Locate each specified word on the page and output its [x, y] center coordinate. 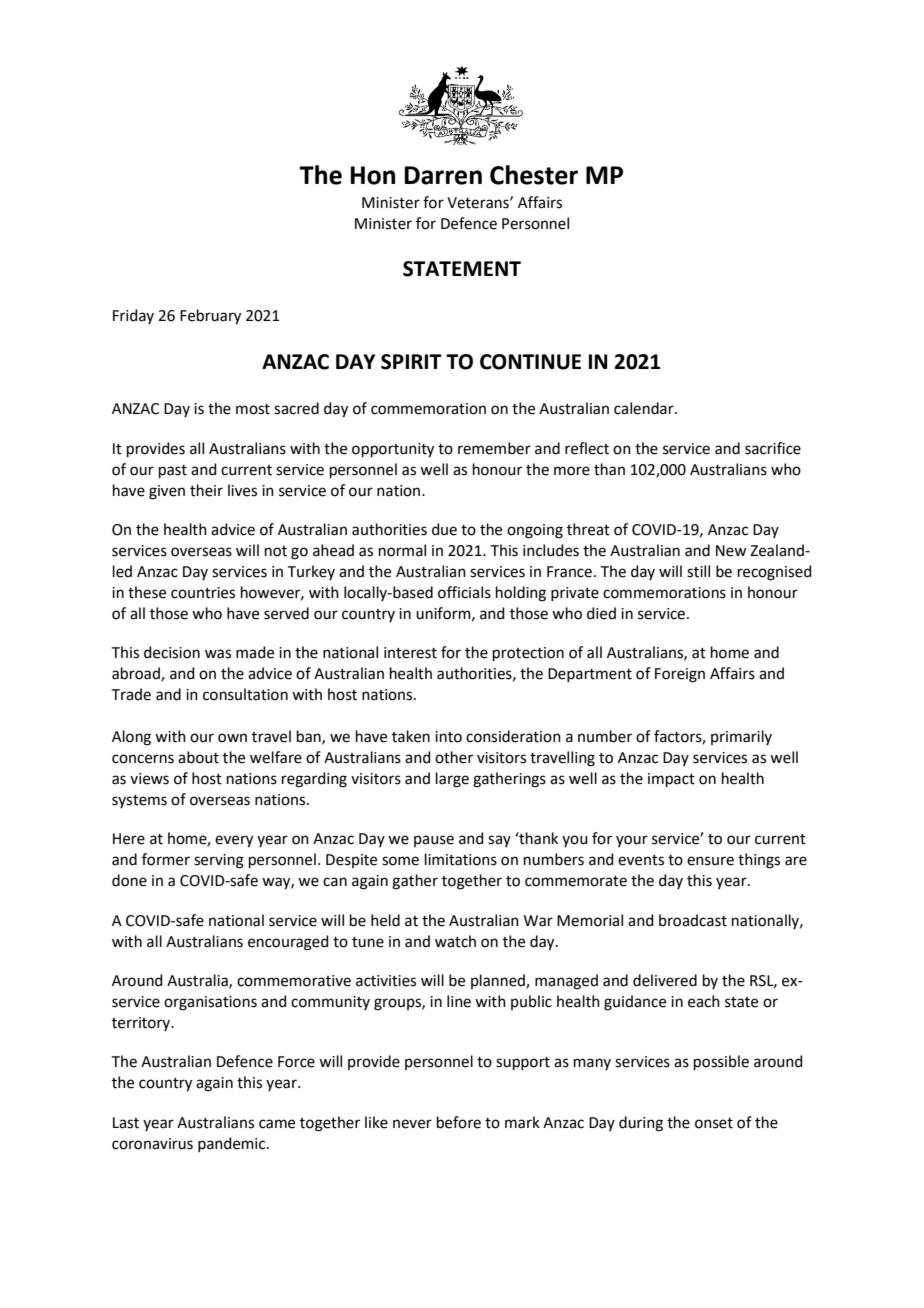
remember [494, 448]
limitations [461, 859]
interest [410, 653]
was [218, 654]
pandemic [233, 1144]
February [210, 317]
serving [219, 861]
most [253, 409]
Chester [534, 175]
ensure [710, 861]
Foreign [680, 675]
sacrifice [773, 448]
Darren [443, 175]
